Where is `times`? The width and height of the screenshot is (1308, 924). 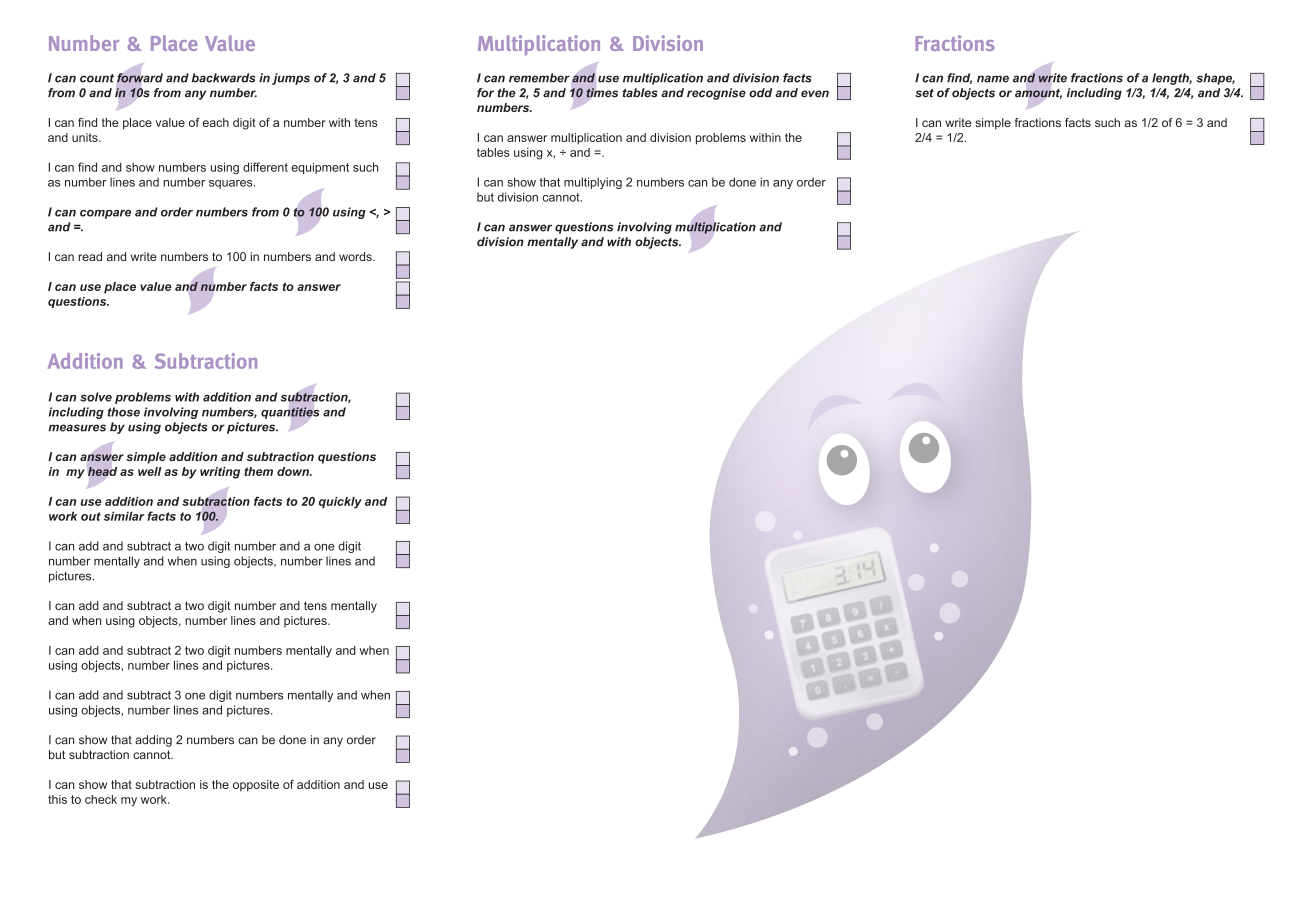
times is located at coordinates (602, 93).
